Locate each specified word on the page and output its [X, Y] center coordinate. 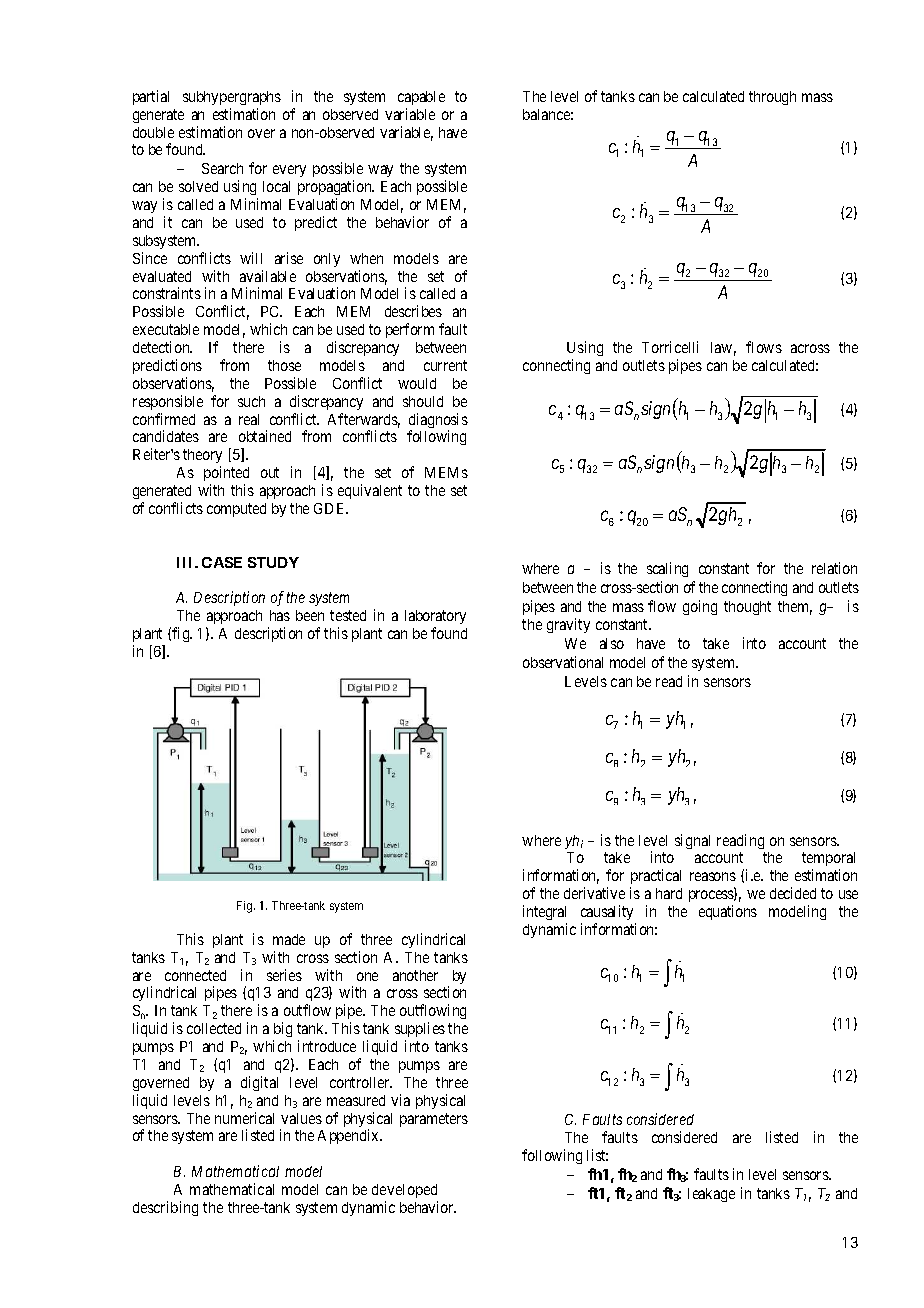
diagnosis [438, 422]
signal [692, 841]
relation [834, 568]
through [772, 98]
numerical [244, 1118]
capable [421, 98]
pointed [226, 473]
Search [222, 168]
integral [544, 912]
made [289, 939]
